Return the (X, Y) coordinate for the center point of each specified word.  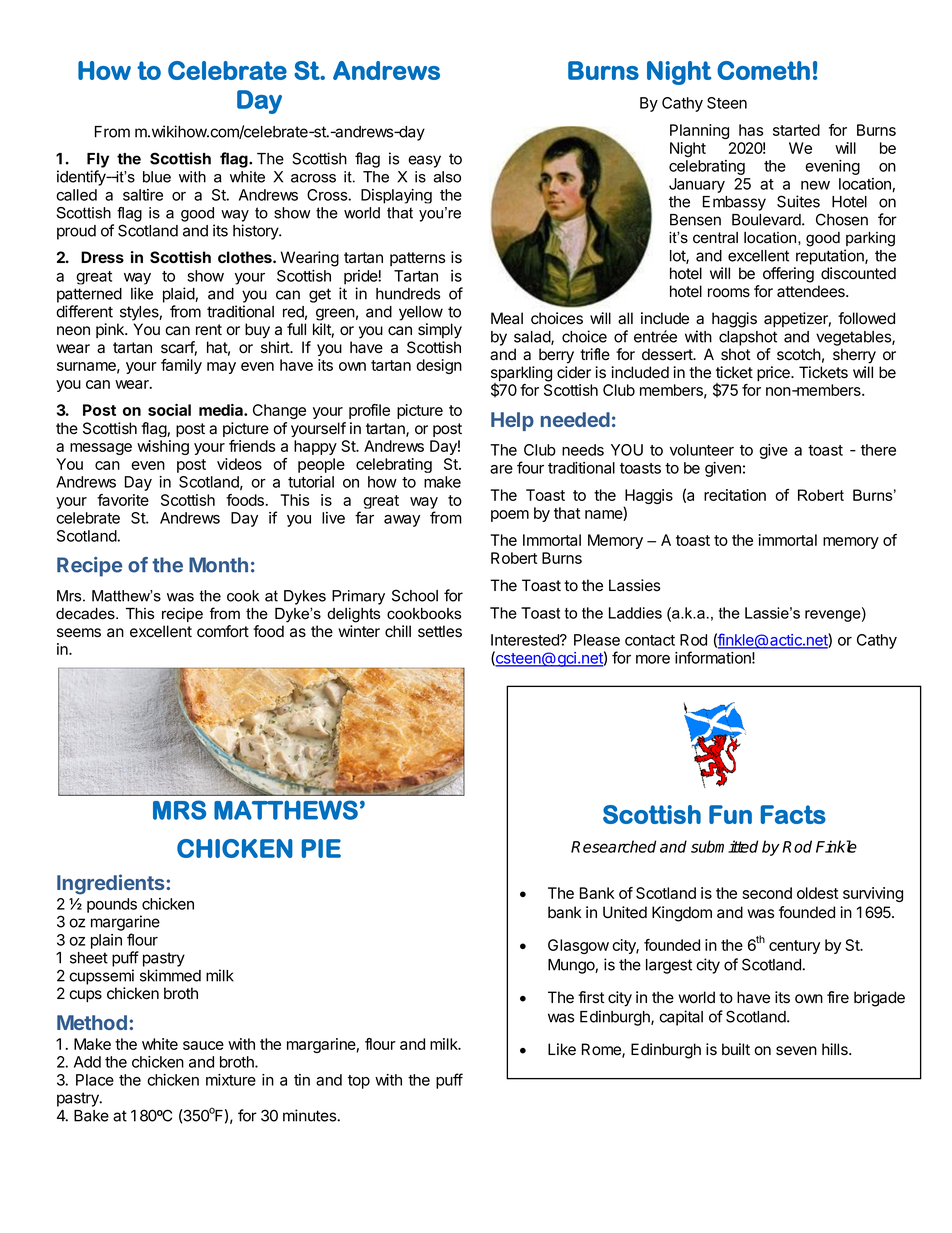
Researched (613, 846)
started (796, 130)
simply (440, 331)
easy (424, 161)
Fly (98, 160)
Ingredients (112, 884)
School (415, 595)
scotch (799, 354)
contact (650, 640)
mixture (231, 1080)
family (181, 366)
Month (218, 565)
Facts (793, 814)
